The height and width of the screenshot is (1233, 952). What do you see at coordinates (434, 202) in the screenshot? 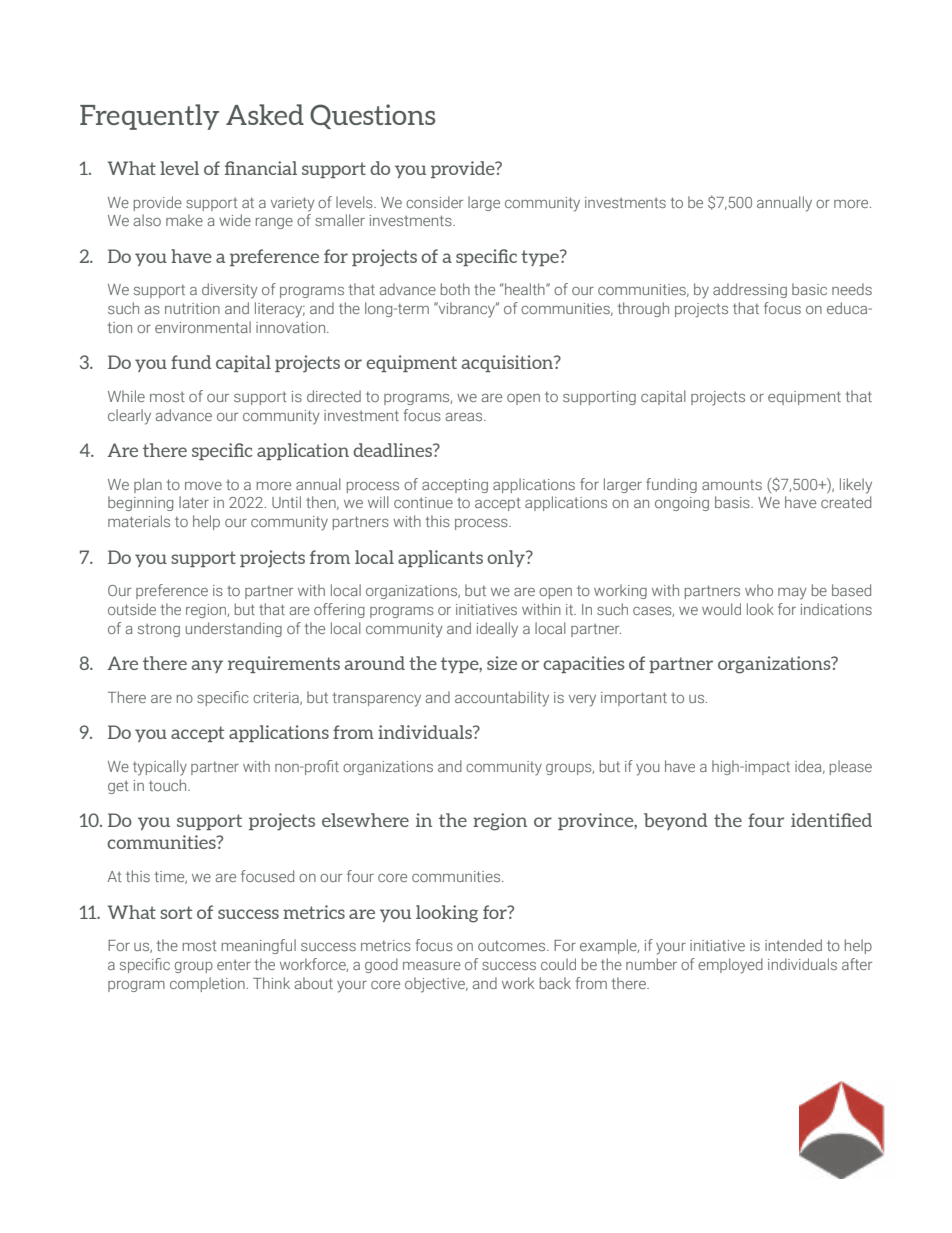
I see `consider` at bounding box center [434, 202].
